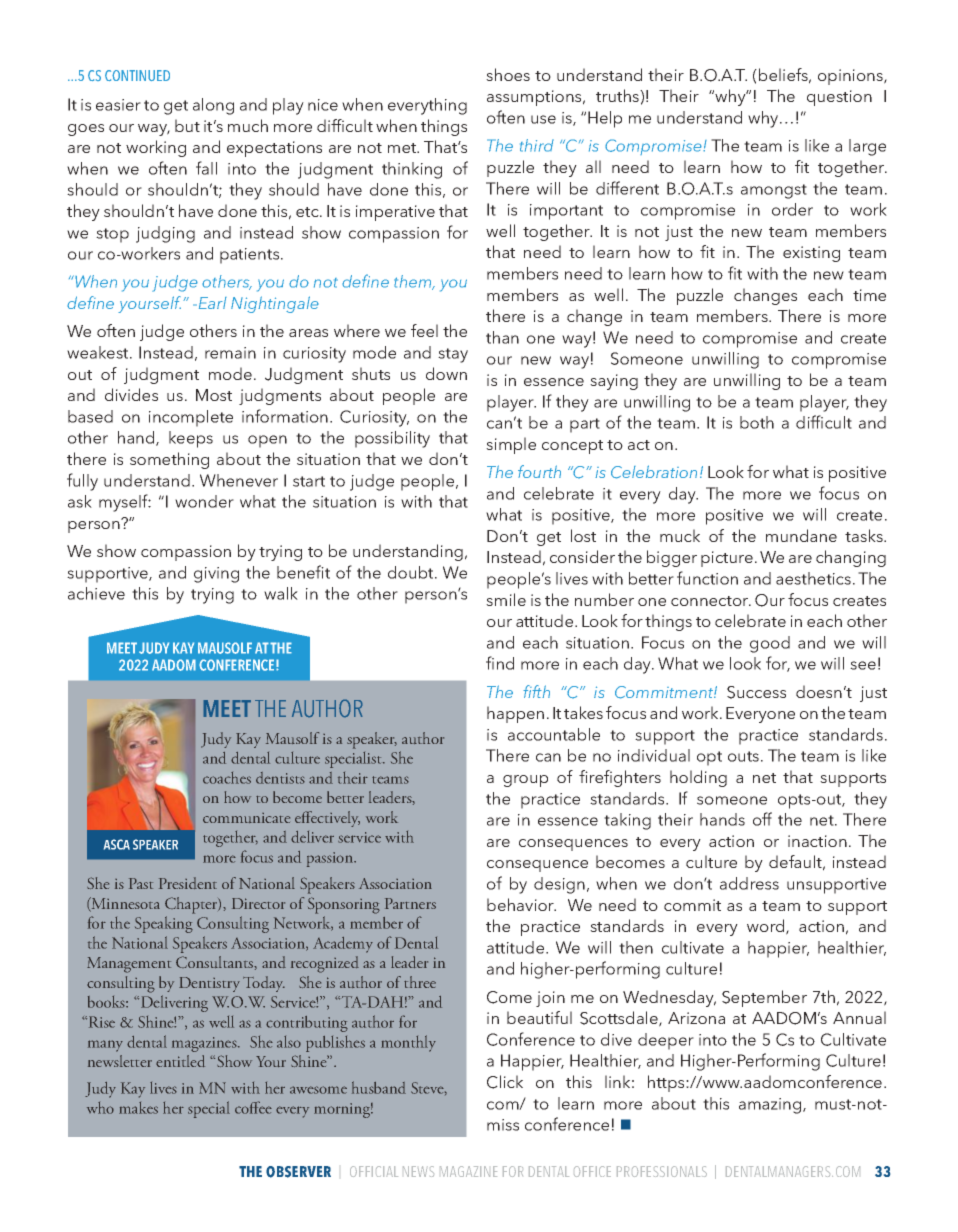 This image has width=958, height=1232. Describe the element at coordinates (216, 575) in the image. I see `giving` at that location.
